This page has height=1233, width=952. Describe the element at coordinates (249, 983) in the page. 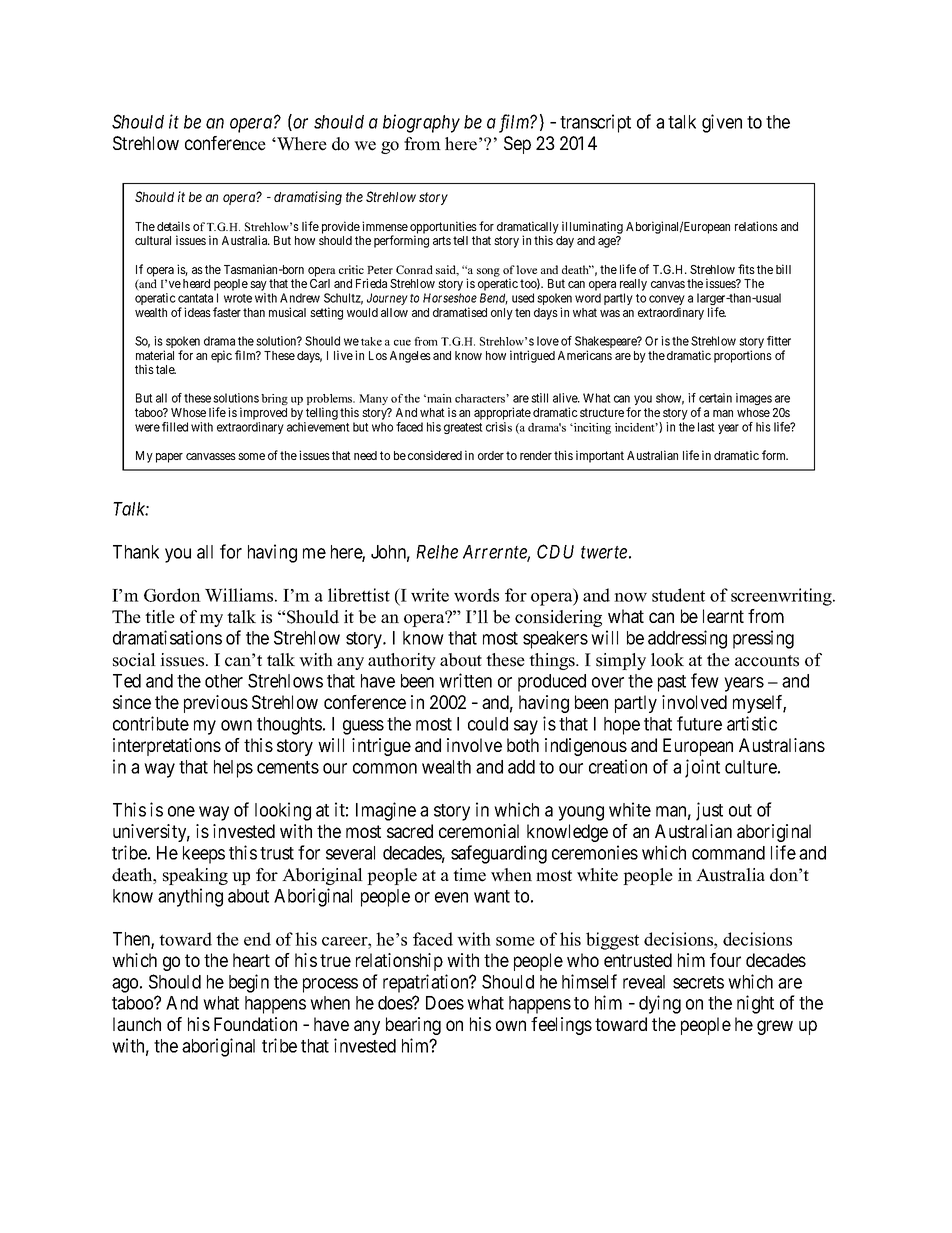

I see `begin` at that location.
